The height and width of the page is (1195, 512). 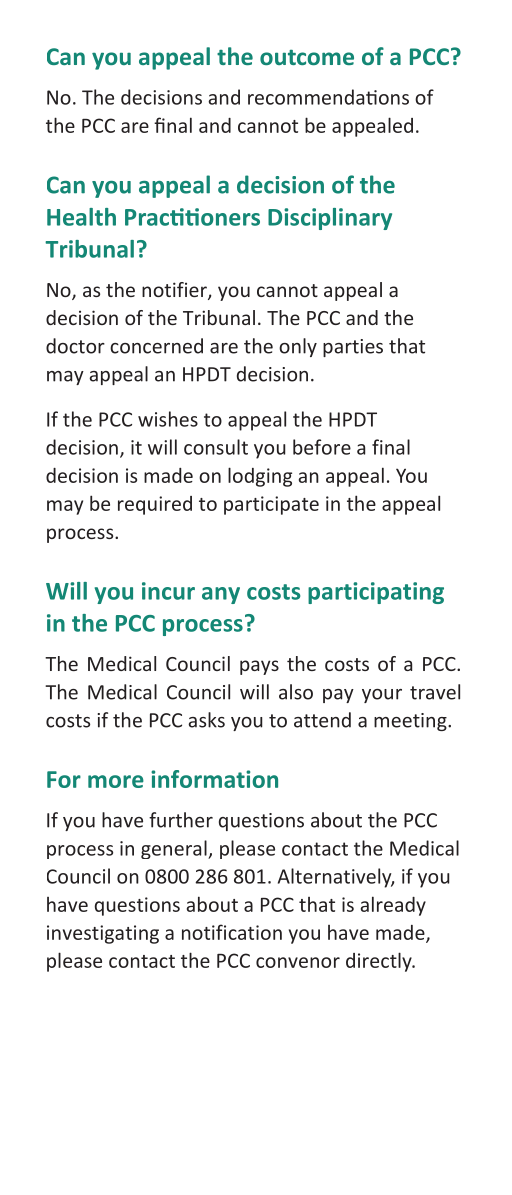 I want to click on concerned, so click(x=156, y=346).
